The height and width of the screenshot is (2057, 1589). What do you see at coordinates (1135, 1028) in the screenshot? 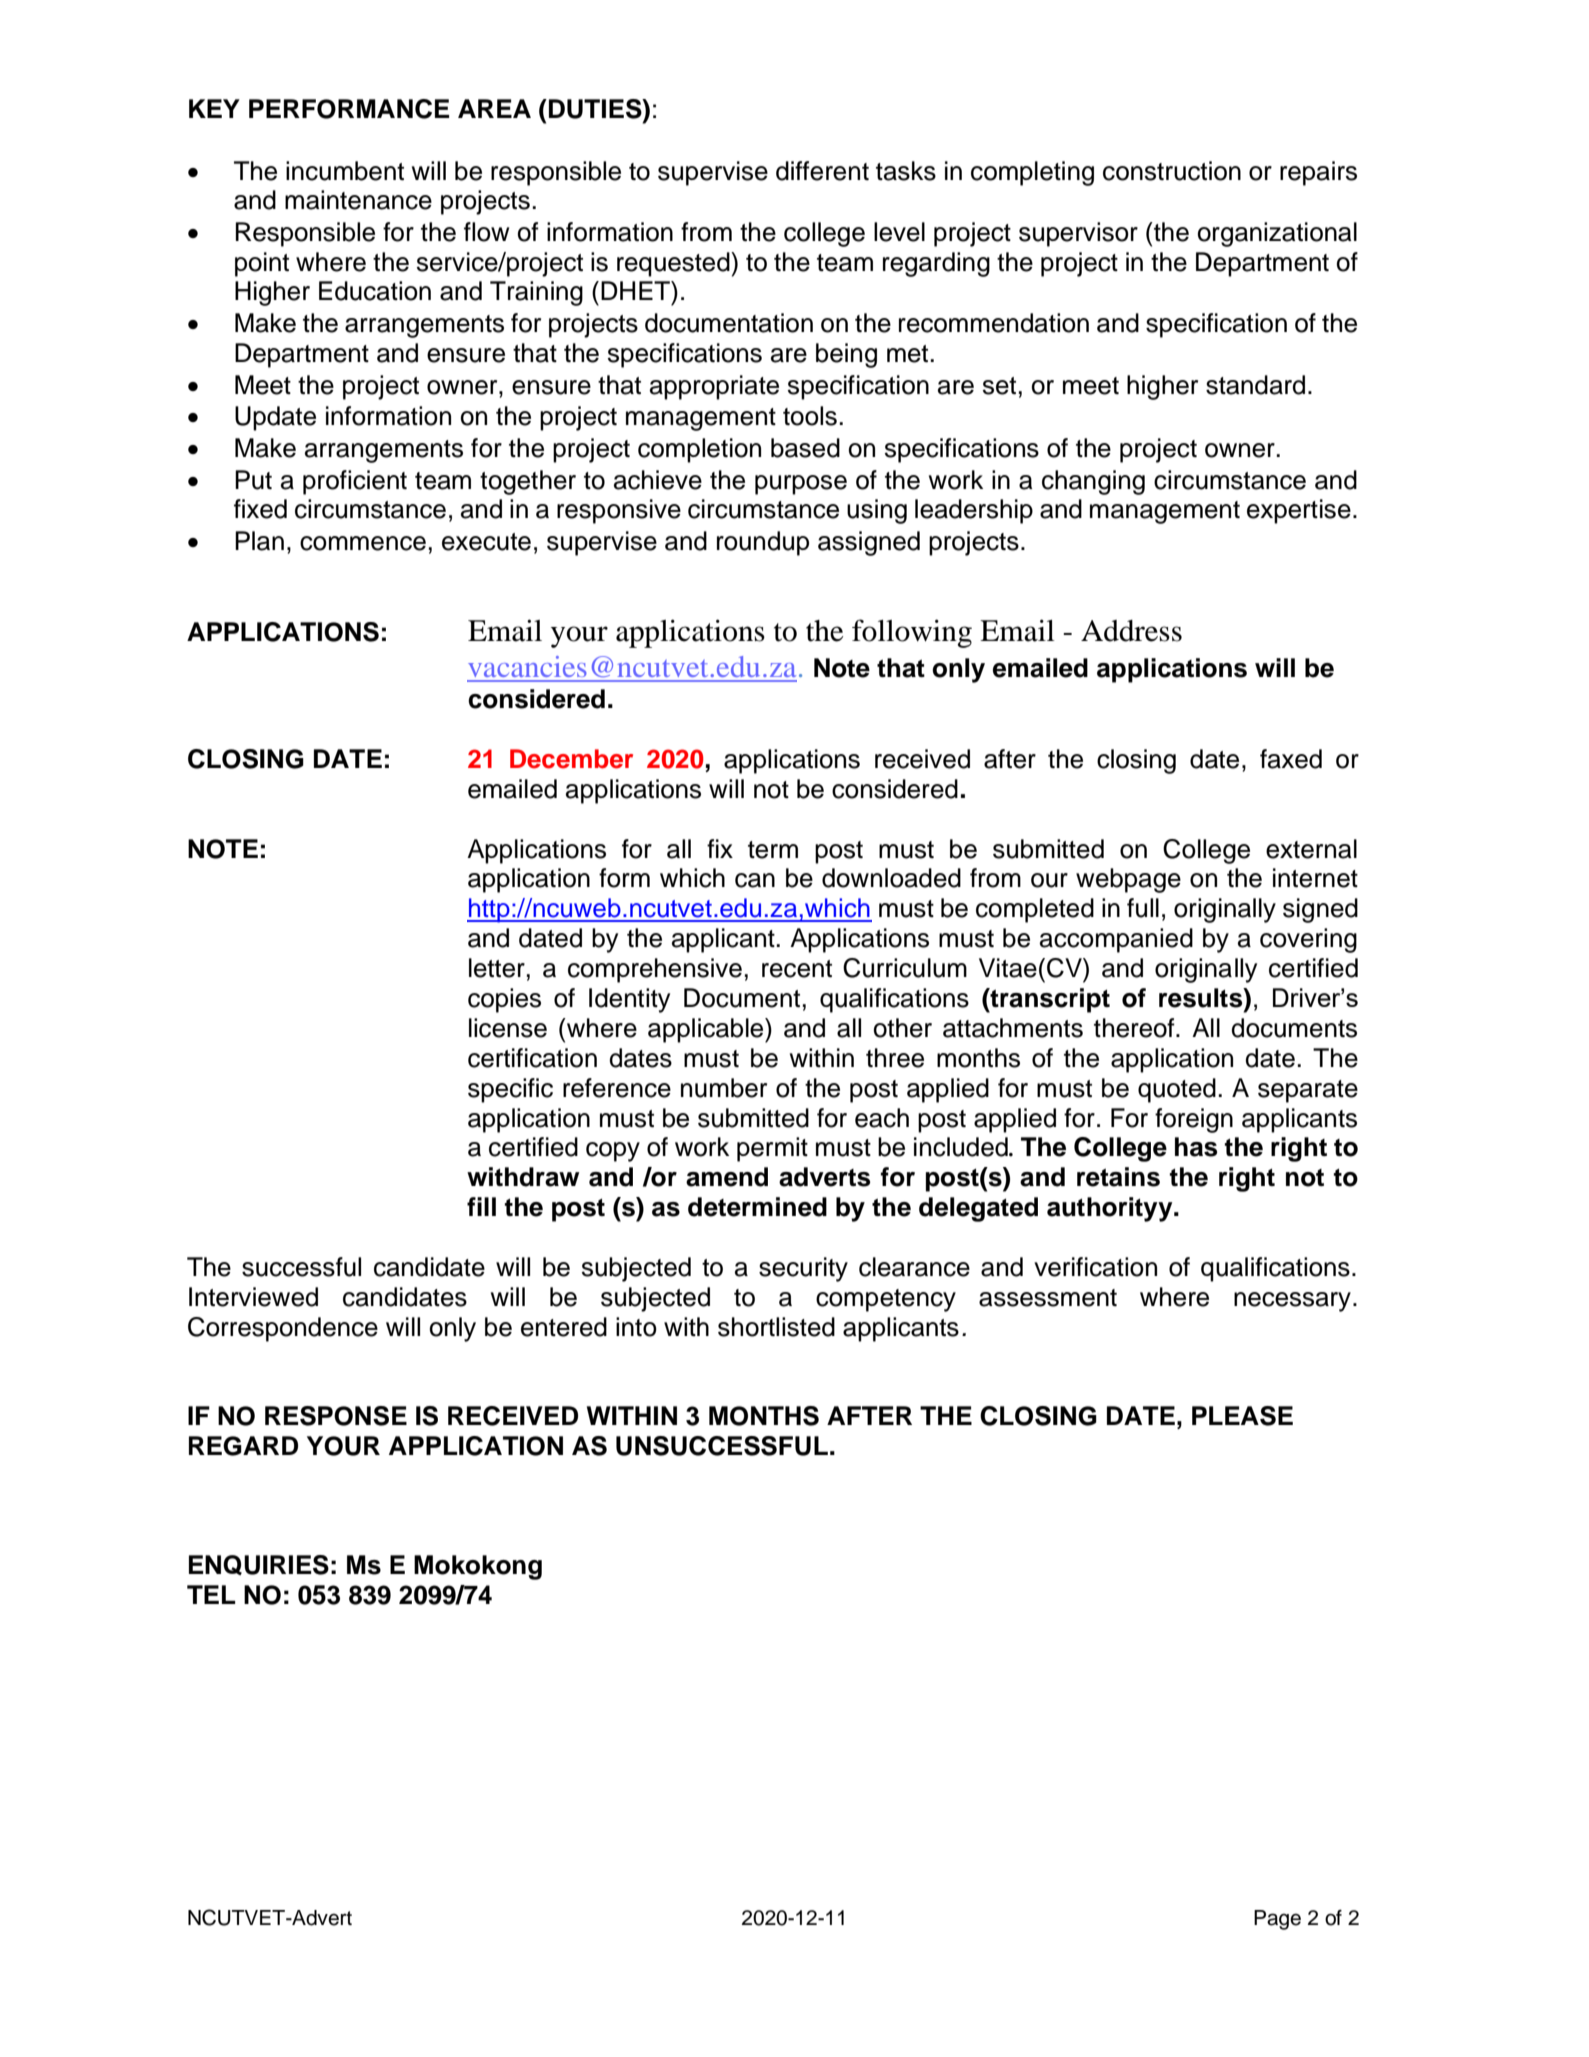
I see `thereof` at bounding box center [1135, 1028].
